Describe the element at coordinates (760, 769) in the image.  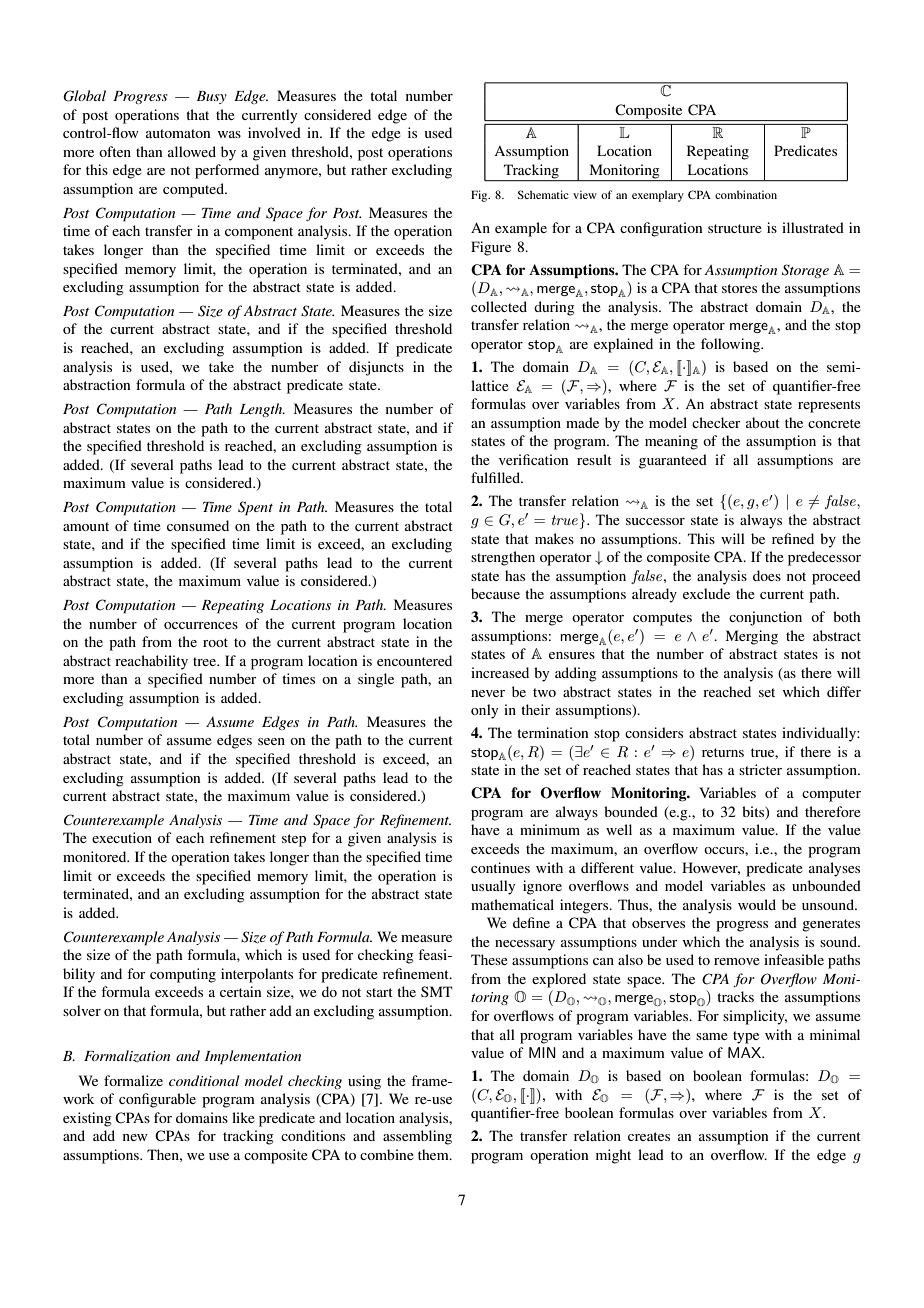
I see `stricter` at that location.
